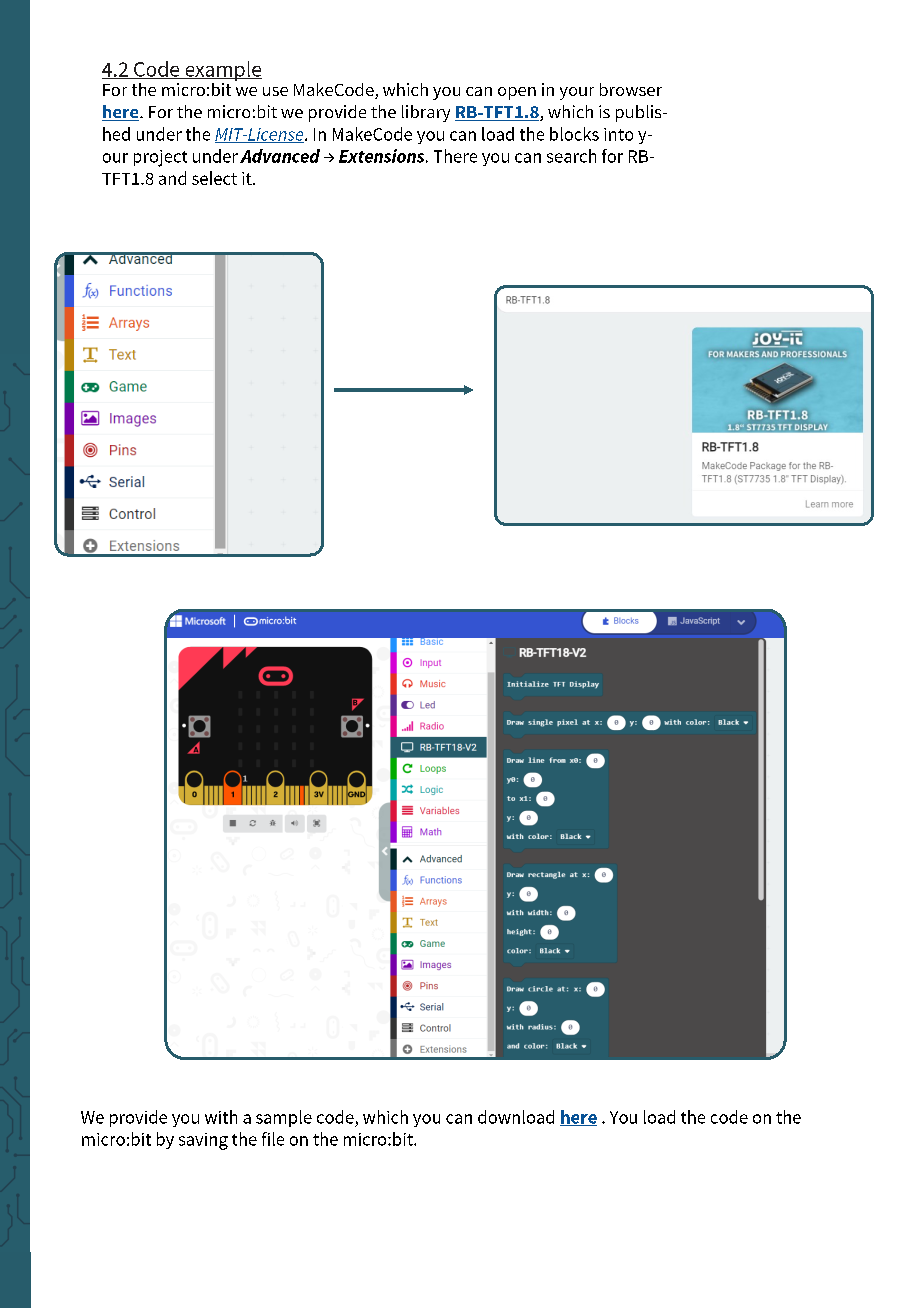  Describe the element at coordinates (284, 1118) in the image. I see `sample` at that location.
